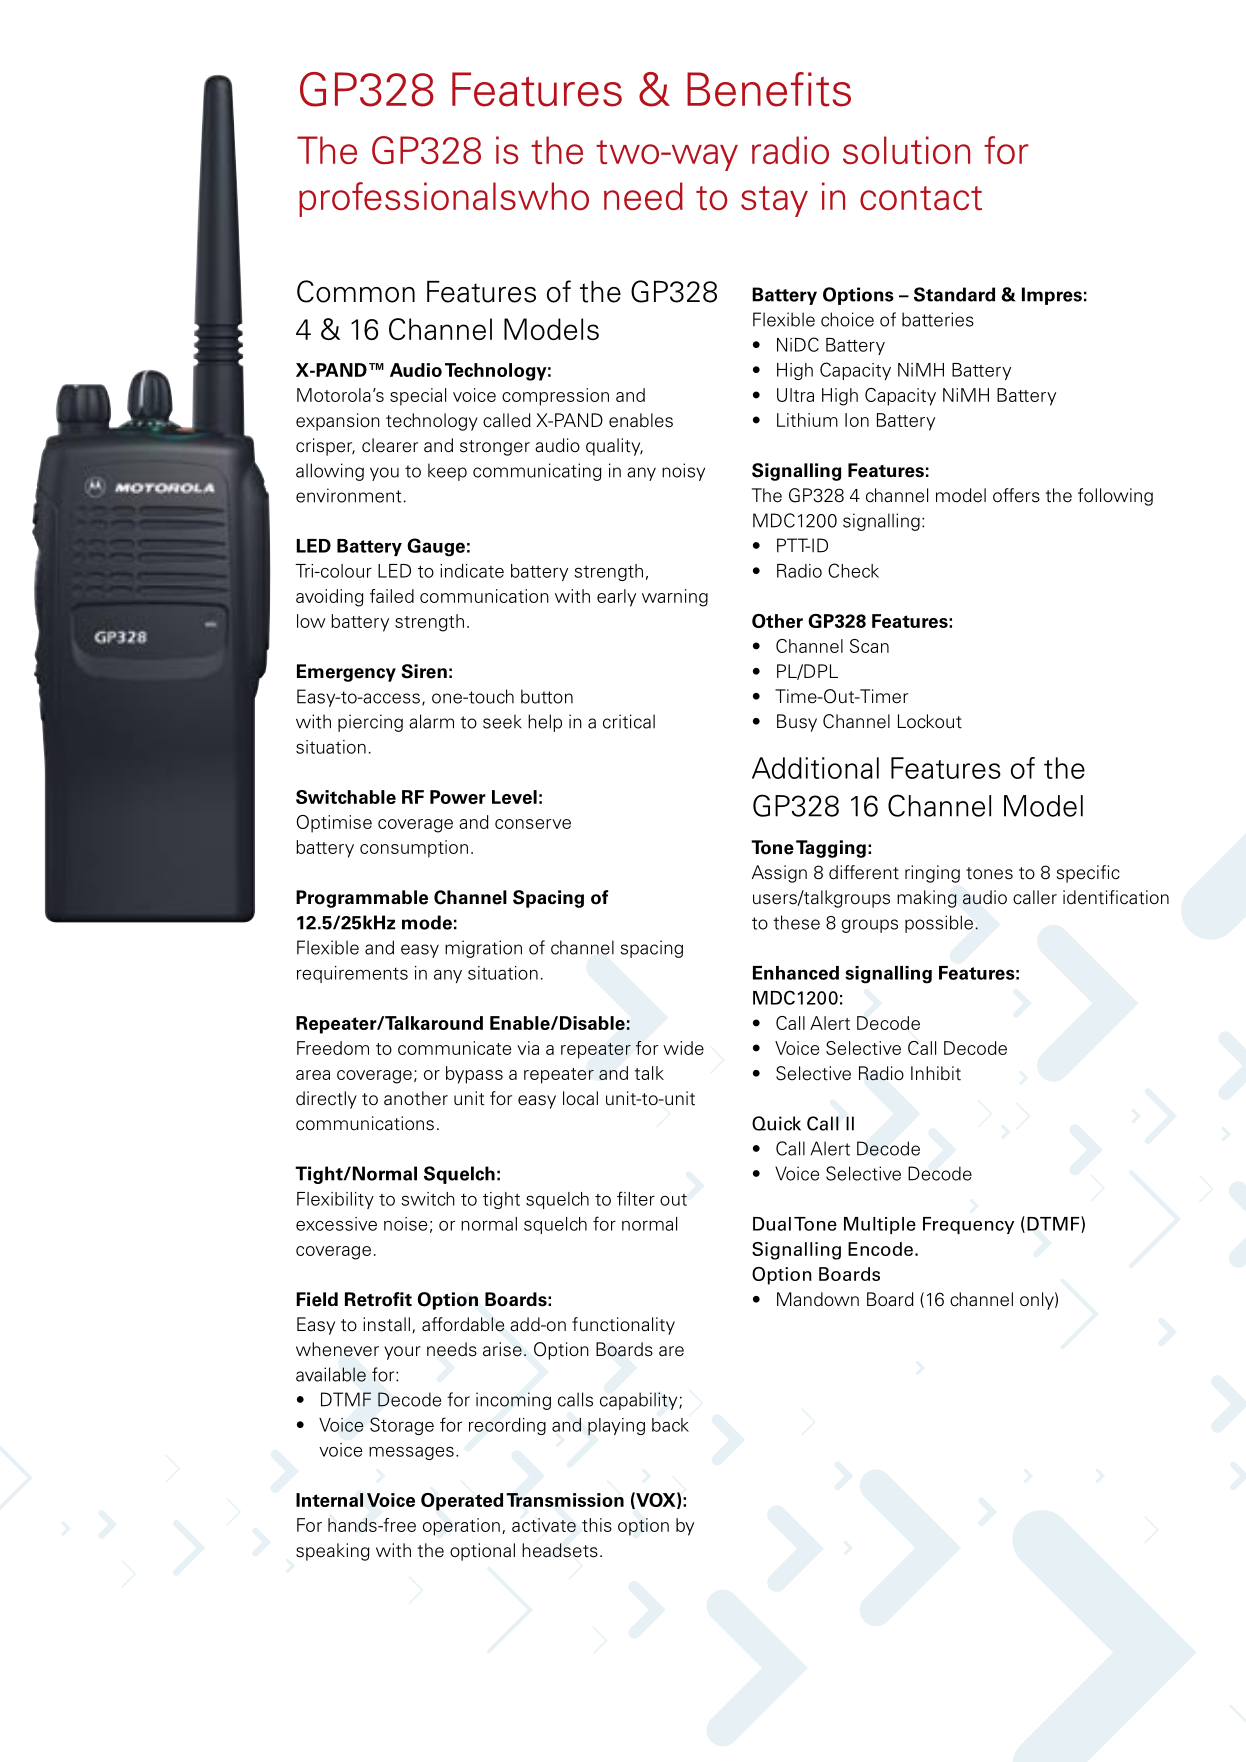  I want to click on solution, so click(906, 150).
